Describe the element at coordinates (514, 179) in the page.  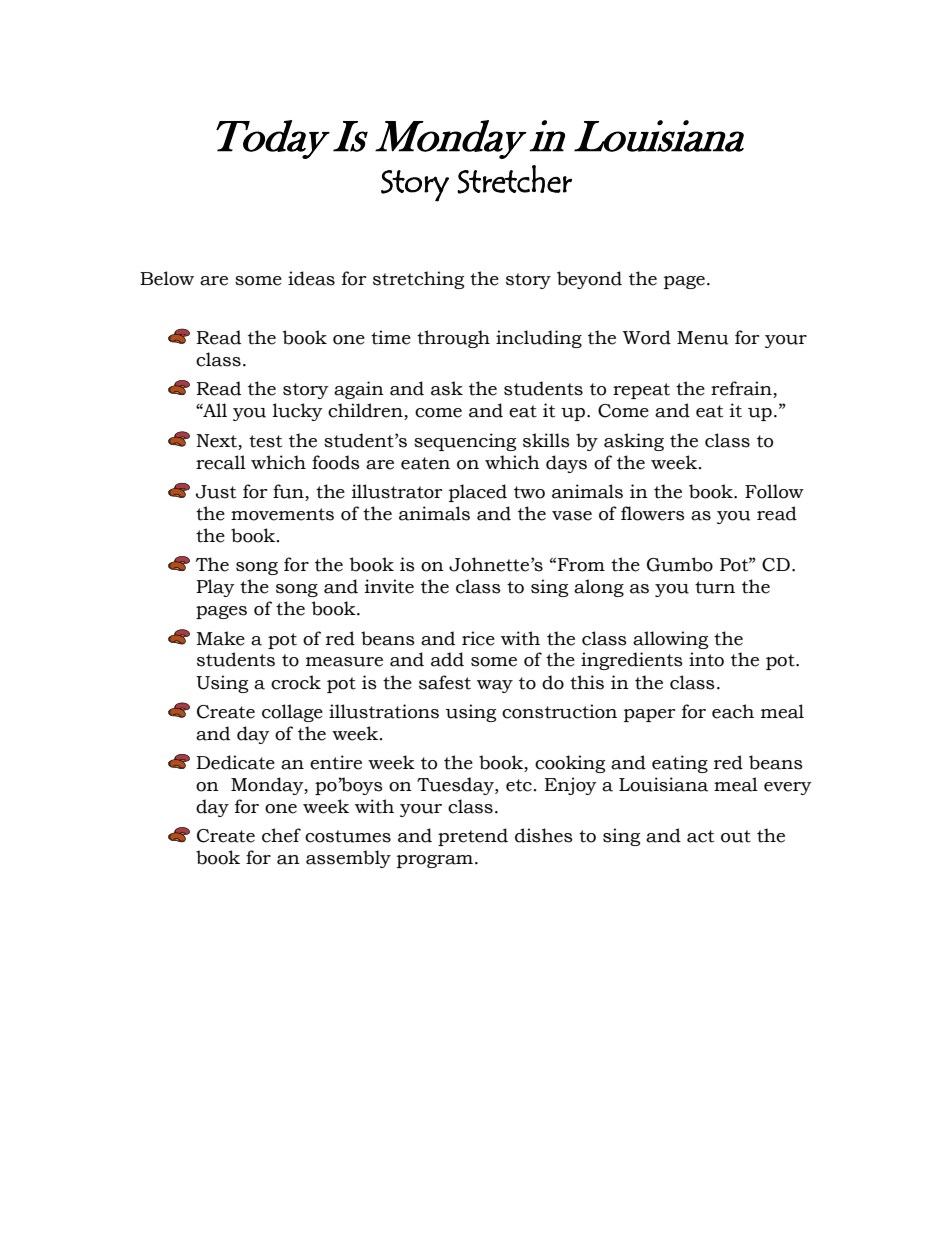
I see `Stretcher` at that location.
